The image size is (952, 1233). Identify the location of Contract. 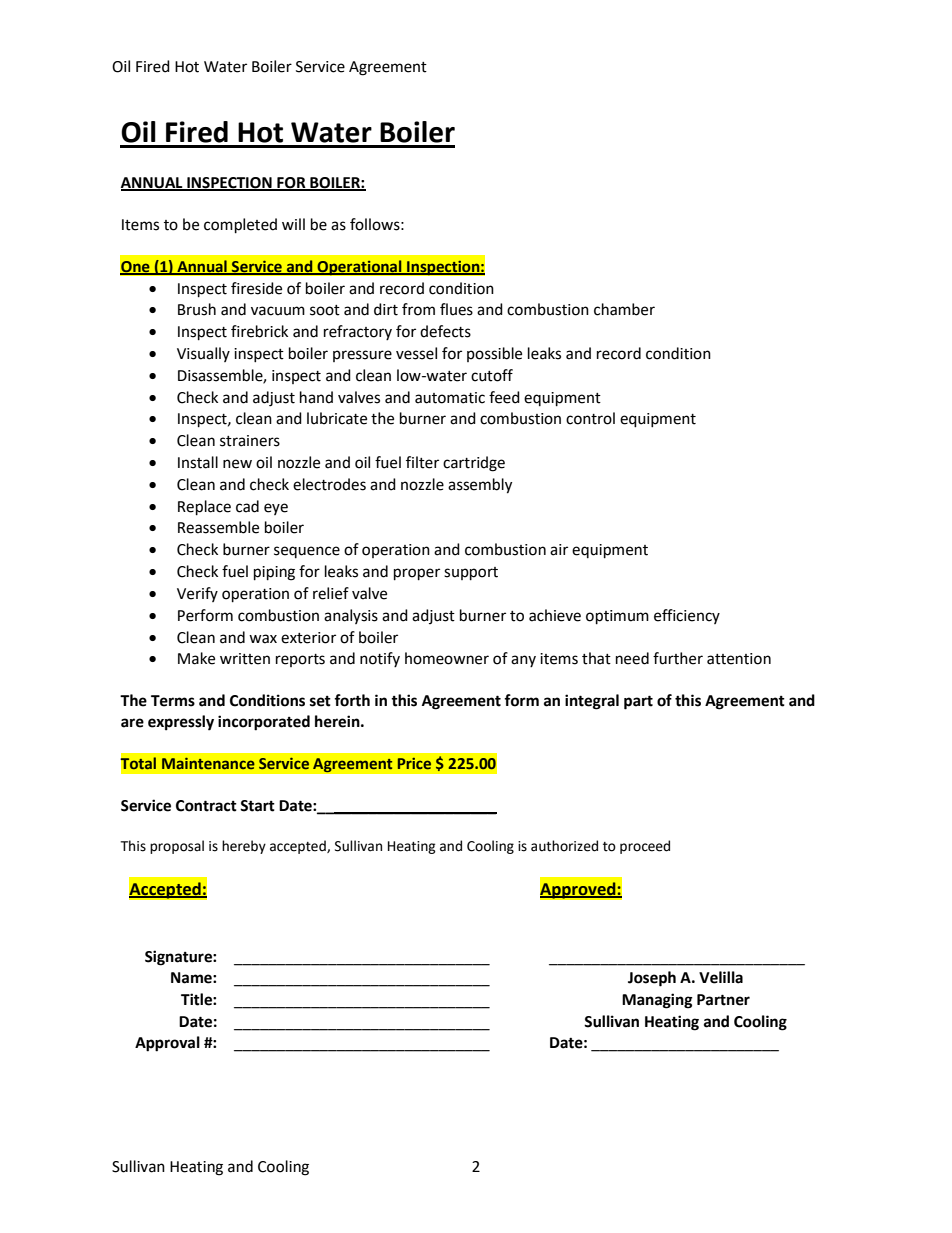
(206, 806).
